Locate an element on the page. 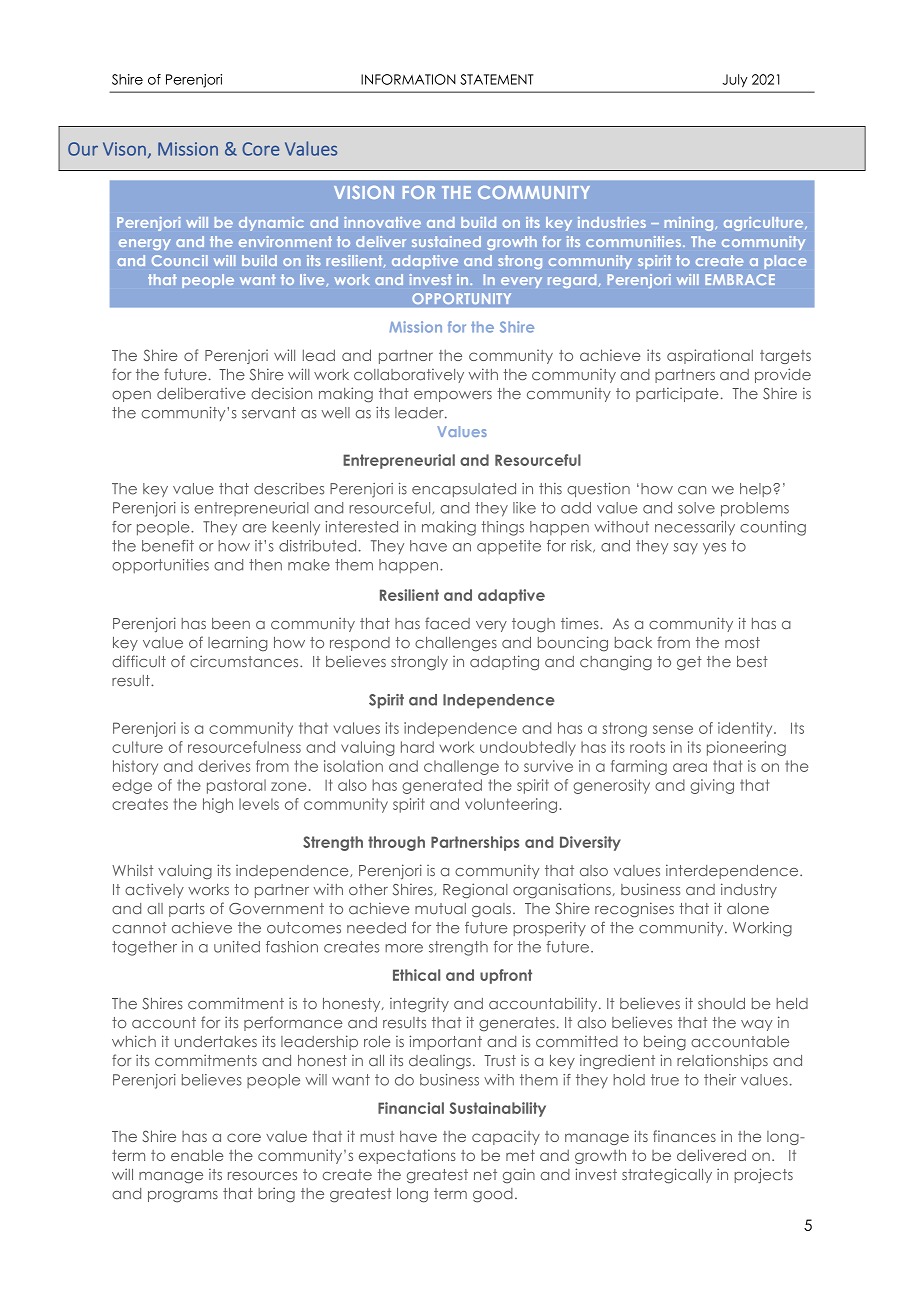 Image resolution: width=924 pixels, height=1308 pixels. STATEMENT is located at coordinates (497, 79).
